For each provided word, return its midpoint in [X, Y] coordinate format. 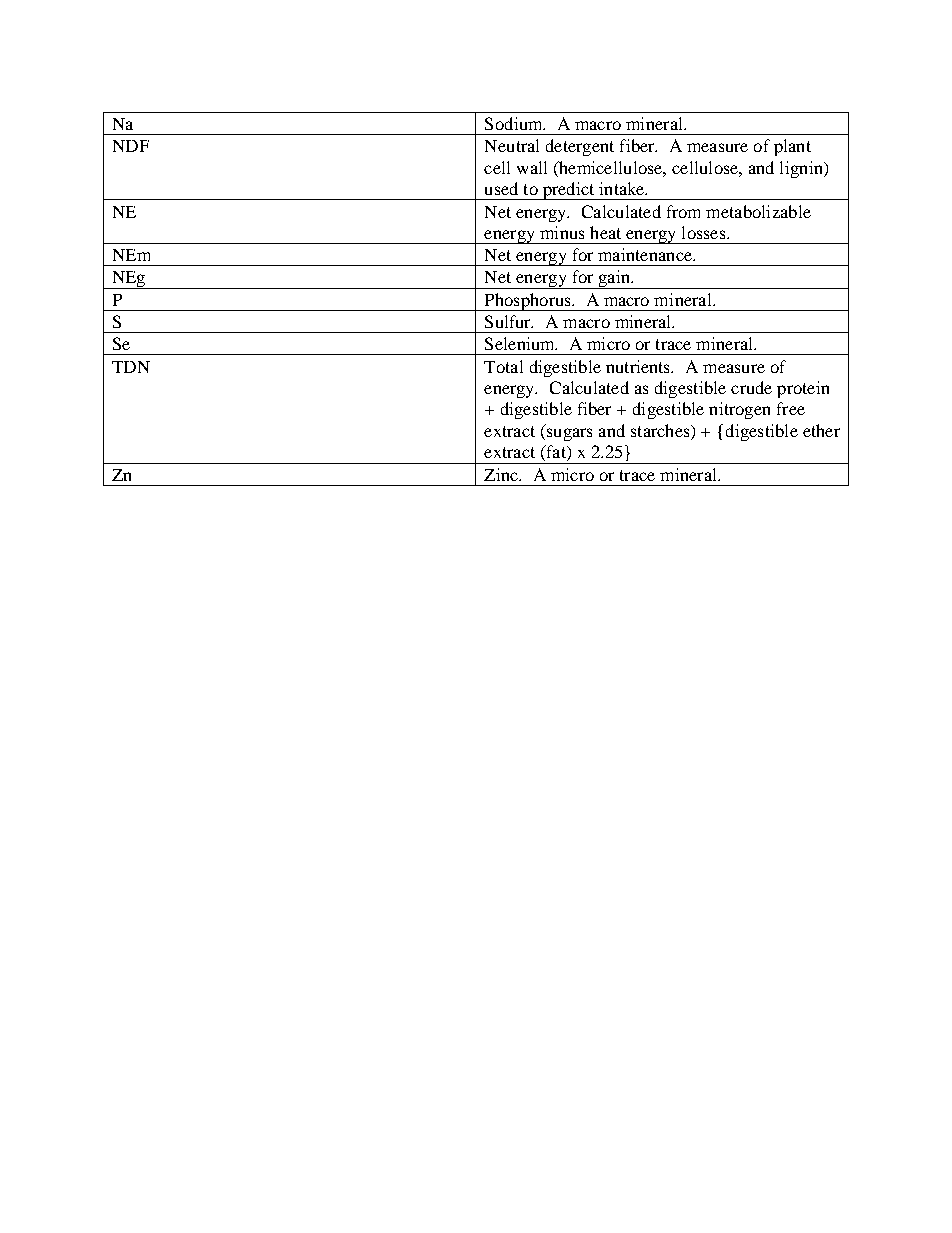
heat [605, 232]
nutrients [639, 366]
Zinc [502, 474]
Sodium [515, 123]
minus [562, 232]
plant [792, 147]
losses [705, 232]
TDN [131, 367]
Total [503, 366]
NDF [131, 146]
